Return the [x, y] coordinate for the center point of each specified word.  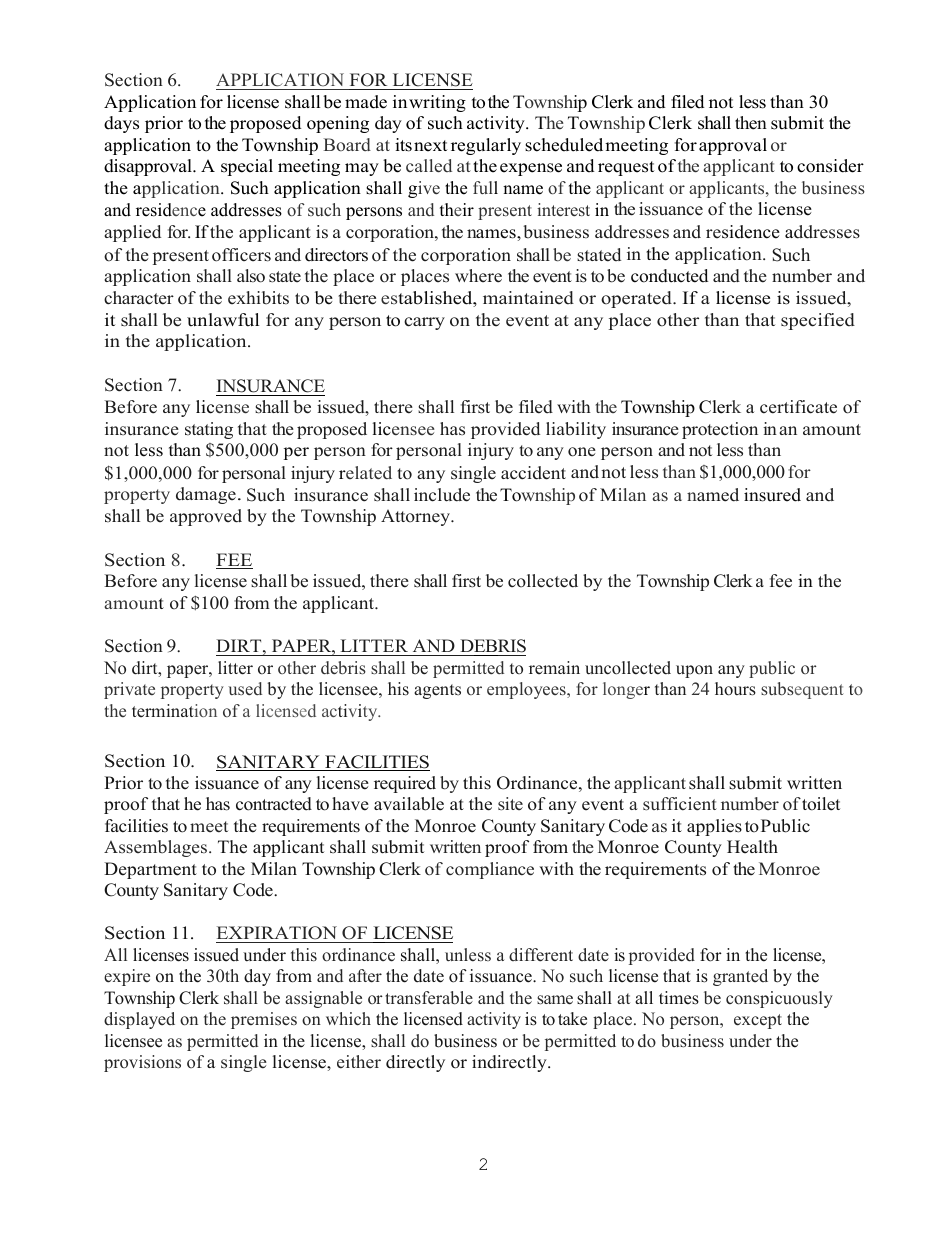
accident [533, 473]
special [247, 167]
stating [209, 430]
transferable [429, 998]
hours [735, 689]
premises [264, 1020]
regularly [486, 146]
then [751, 123]
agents [437, 691]
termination [174, 711]
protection [720, 430]
